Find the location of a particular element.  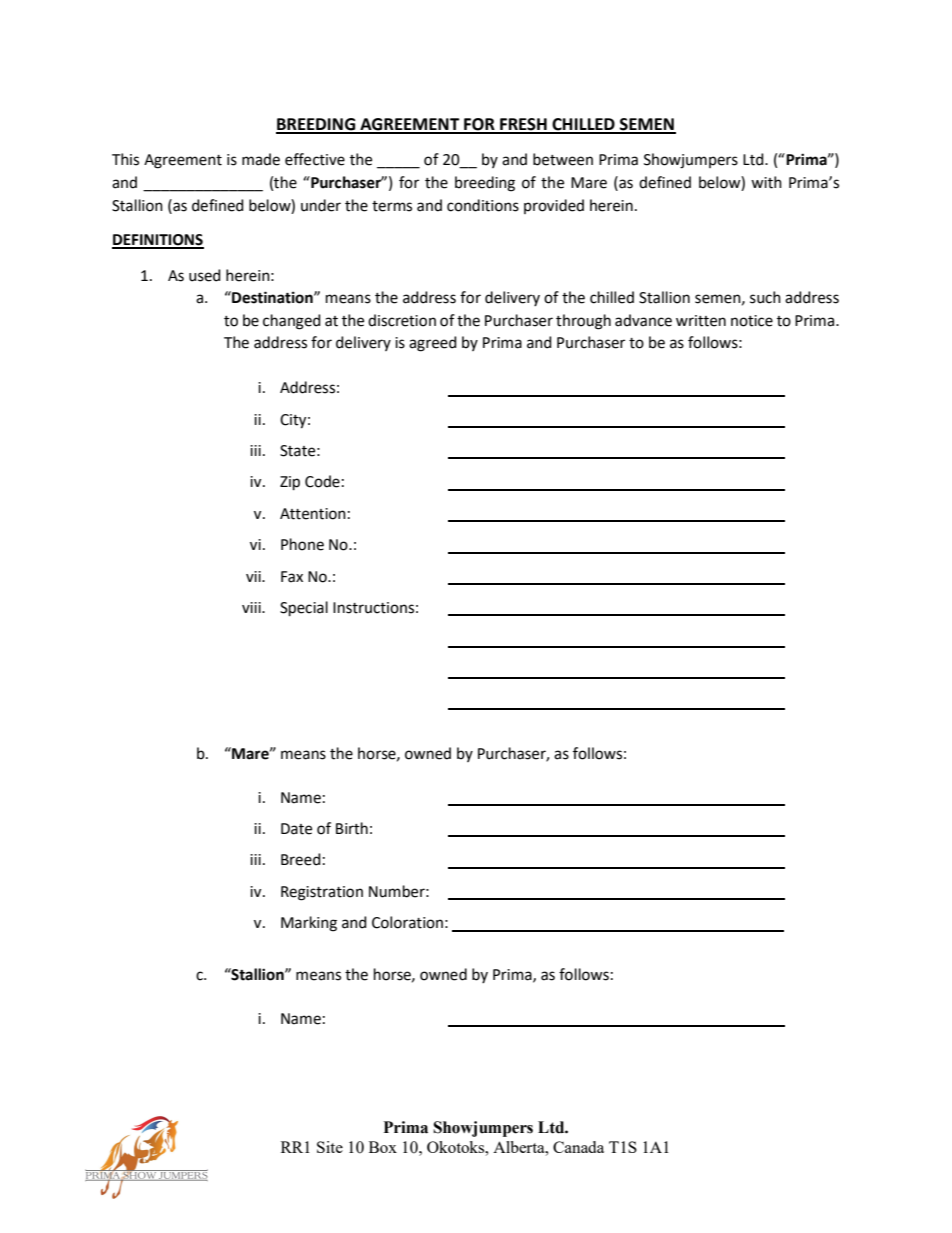

written is located at coordinates (701, 321).
